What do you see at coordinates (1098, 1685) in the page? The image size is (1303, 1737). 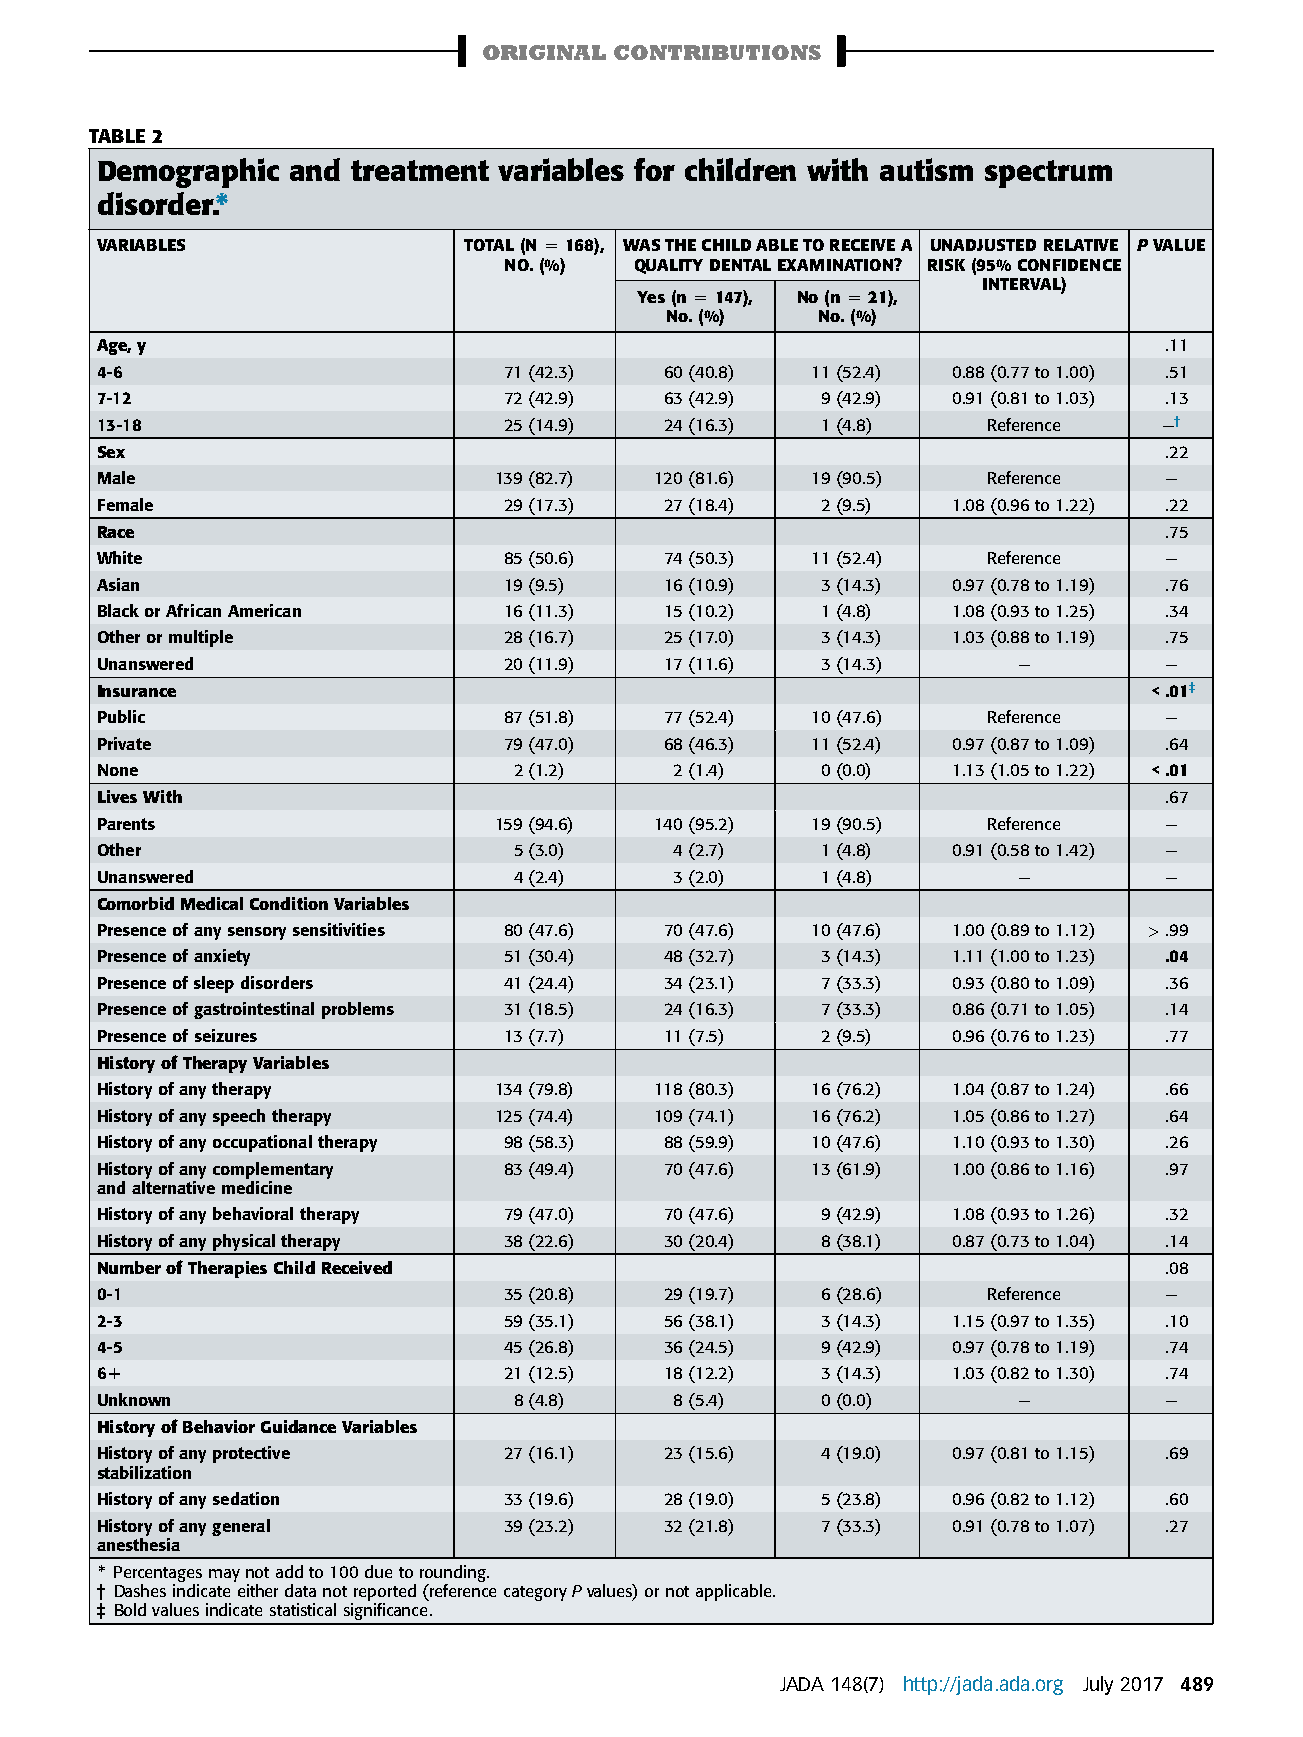 I see `July` at bounding box center [1098, 1685].
